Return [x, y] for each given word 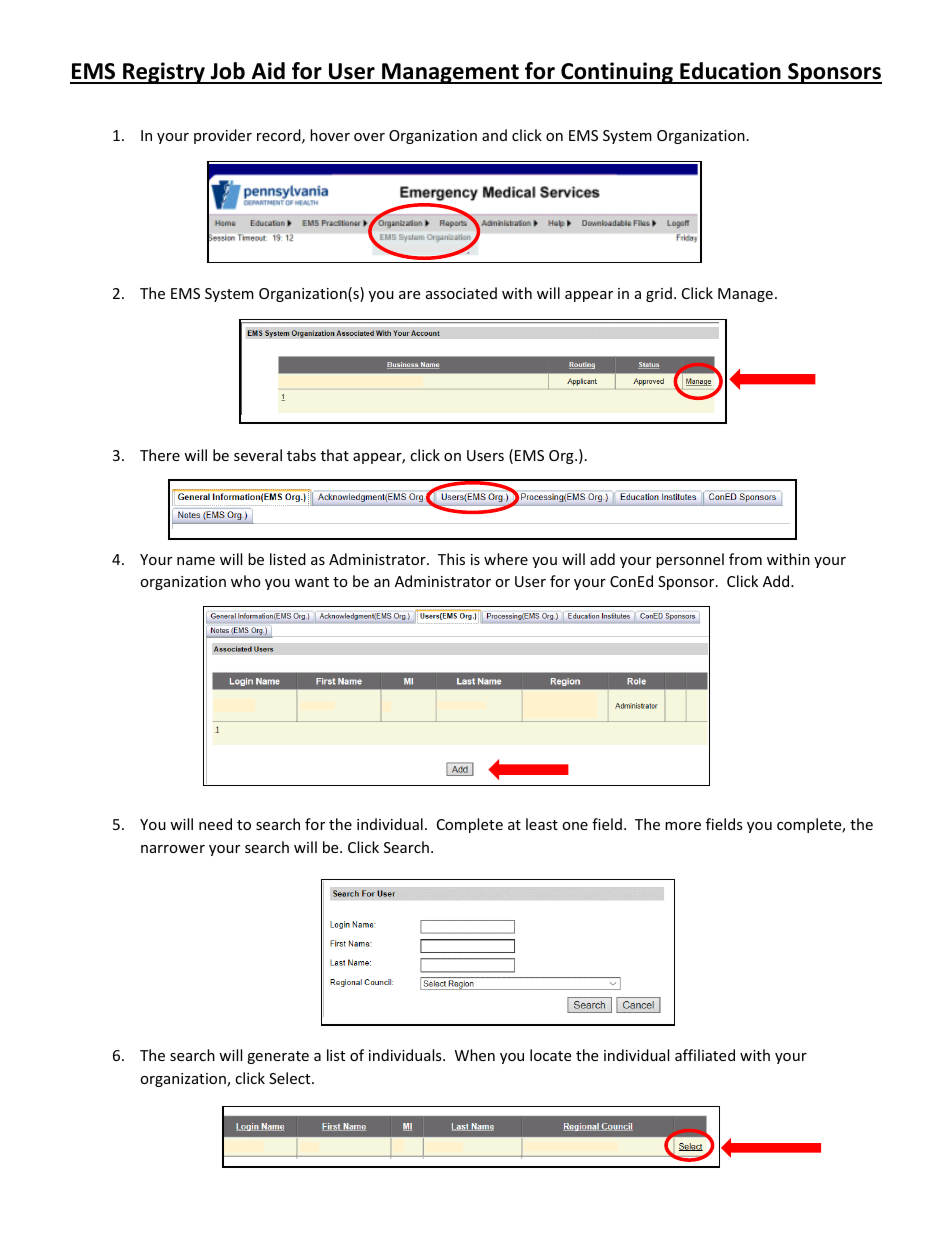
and [494, 135]
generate [278, 1057]
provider [223, 136]
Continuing [617, 73]
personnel [690, 560]
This [451, 559]
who [246, 581]
